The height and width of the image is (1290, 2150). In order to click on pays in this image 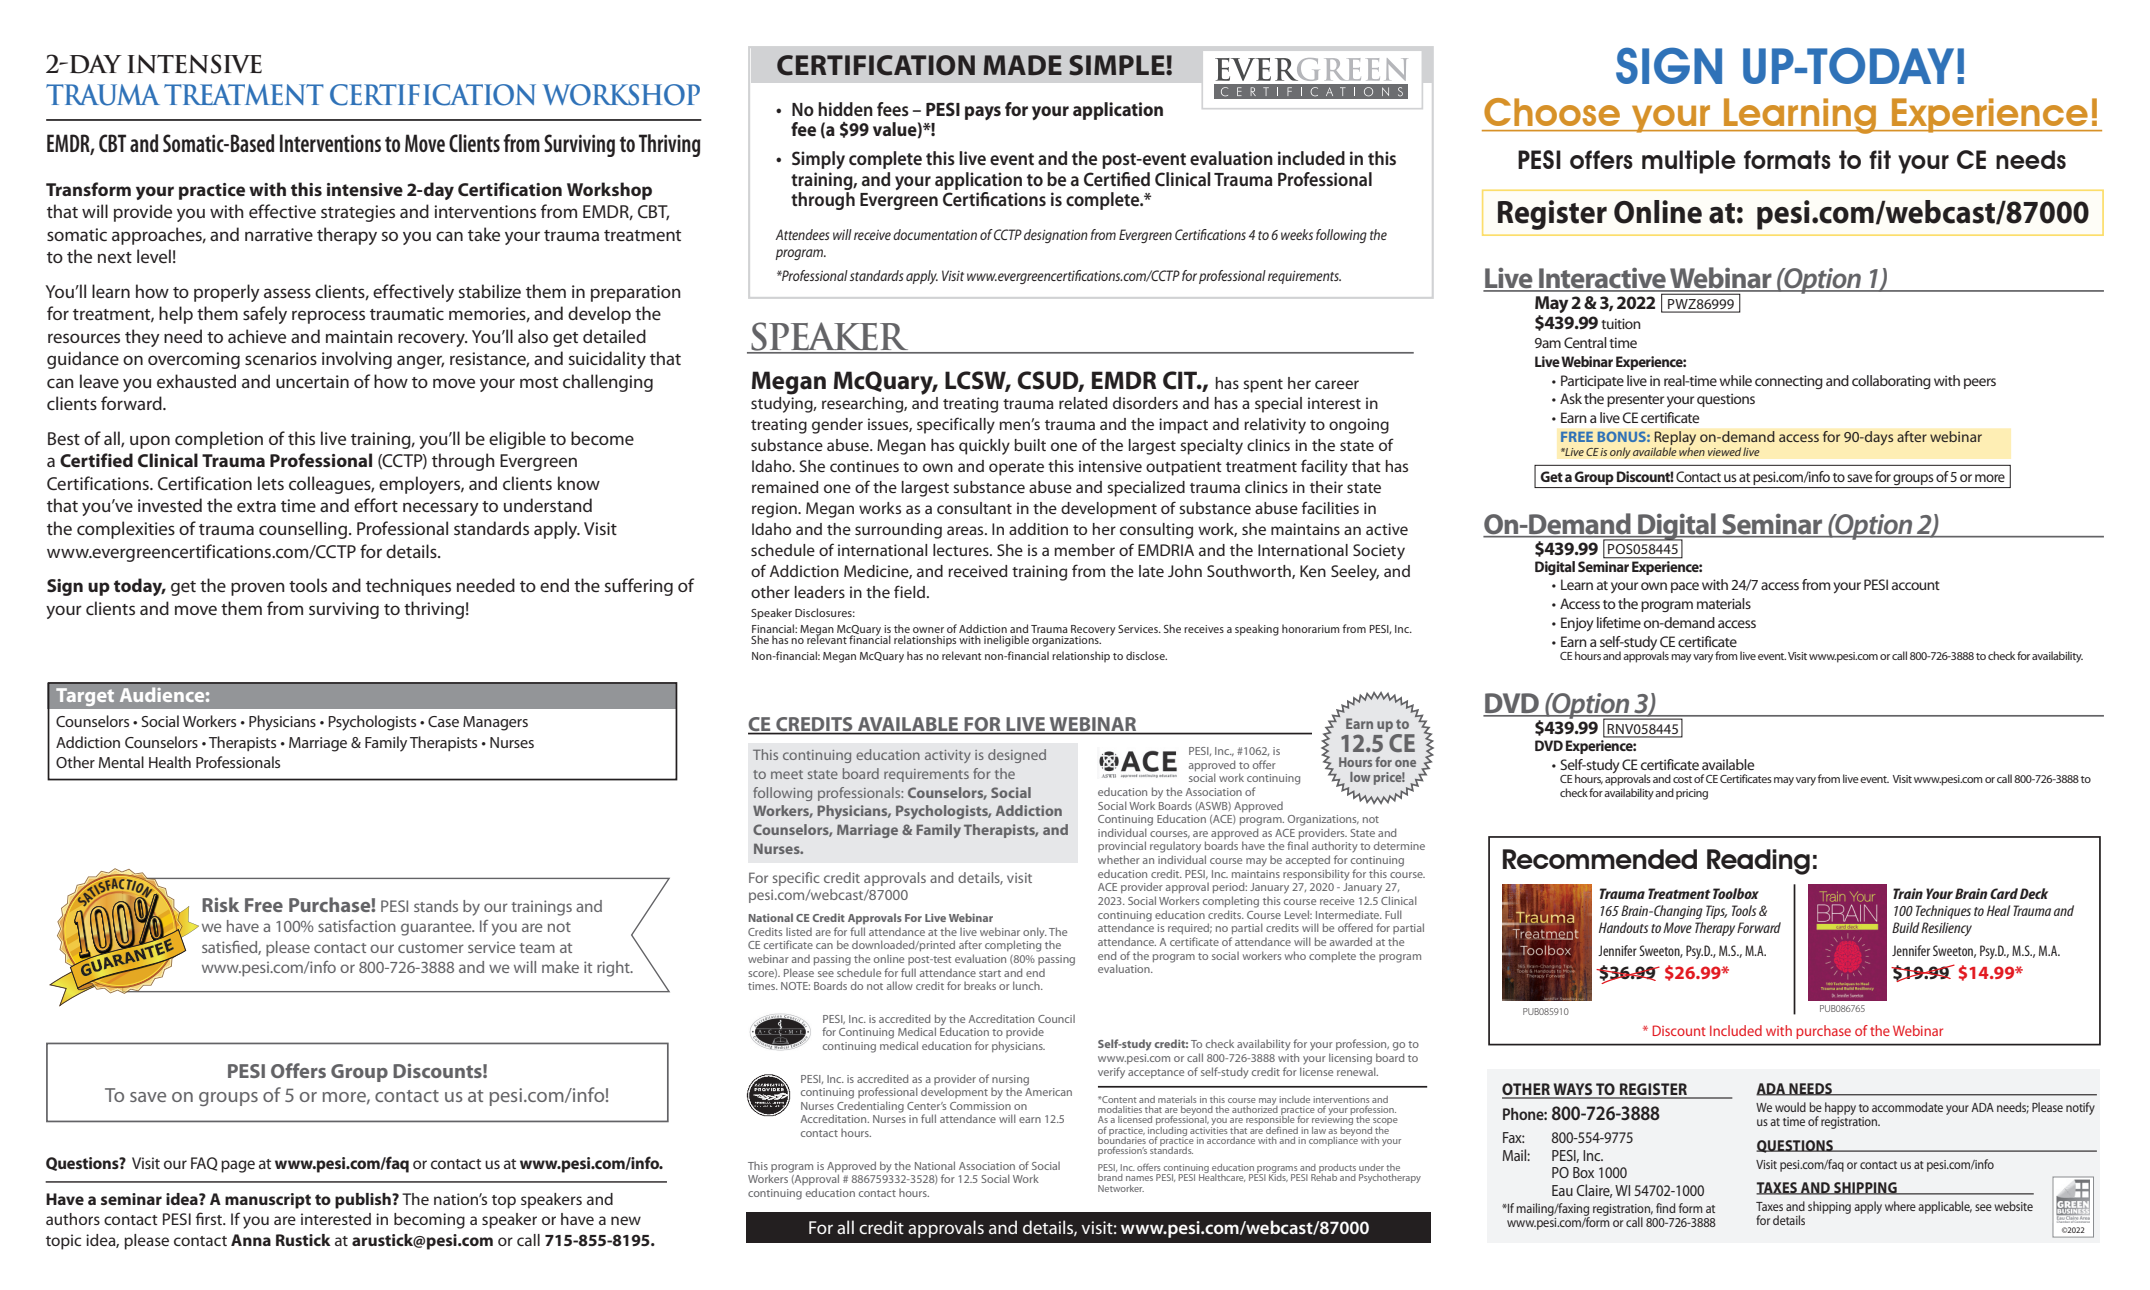, I will do `click(983, 113)`.
